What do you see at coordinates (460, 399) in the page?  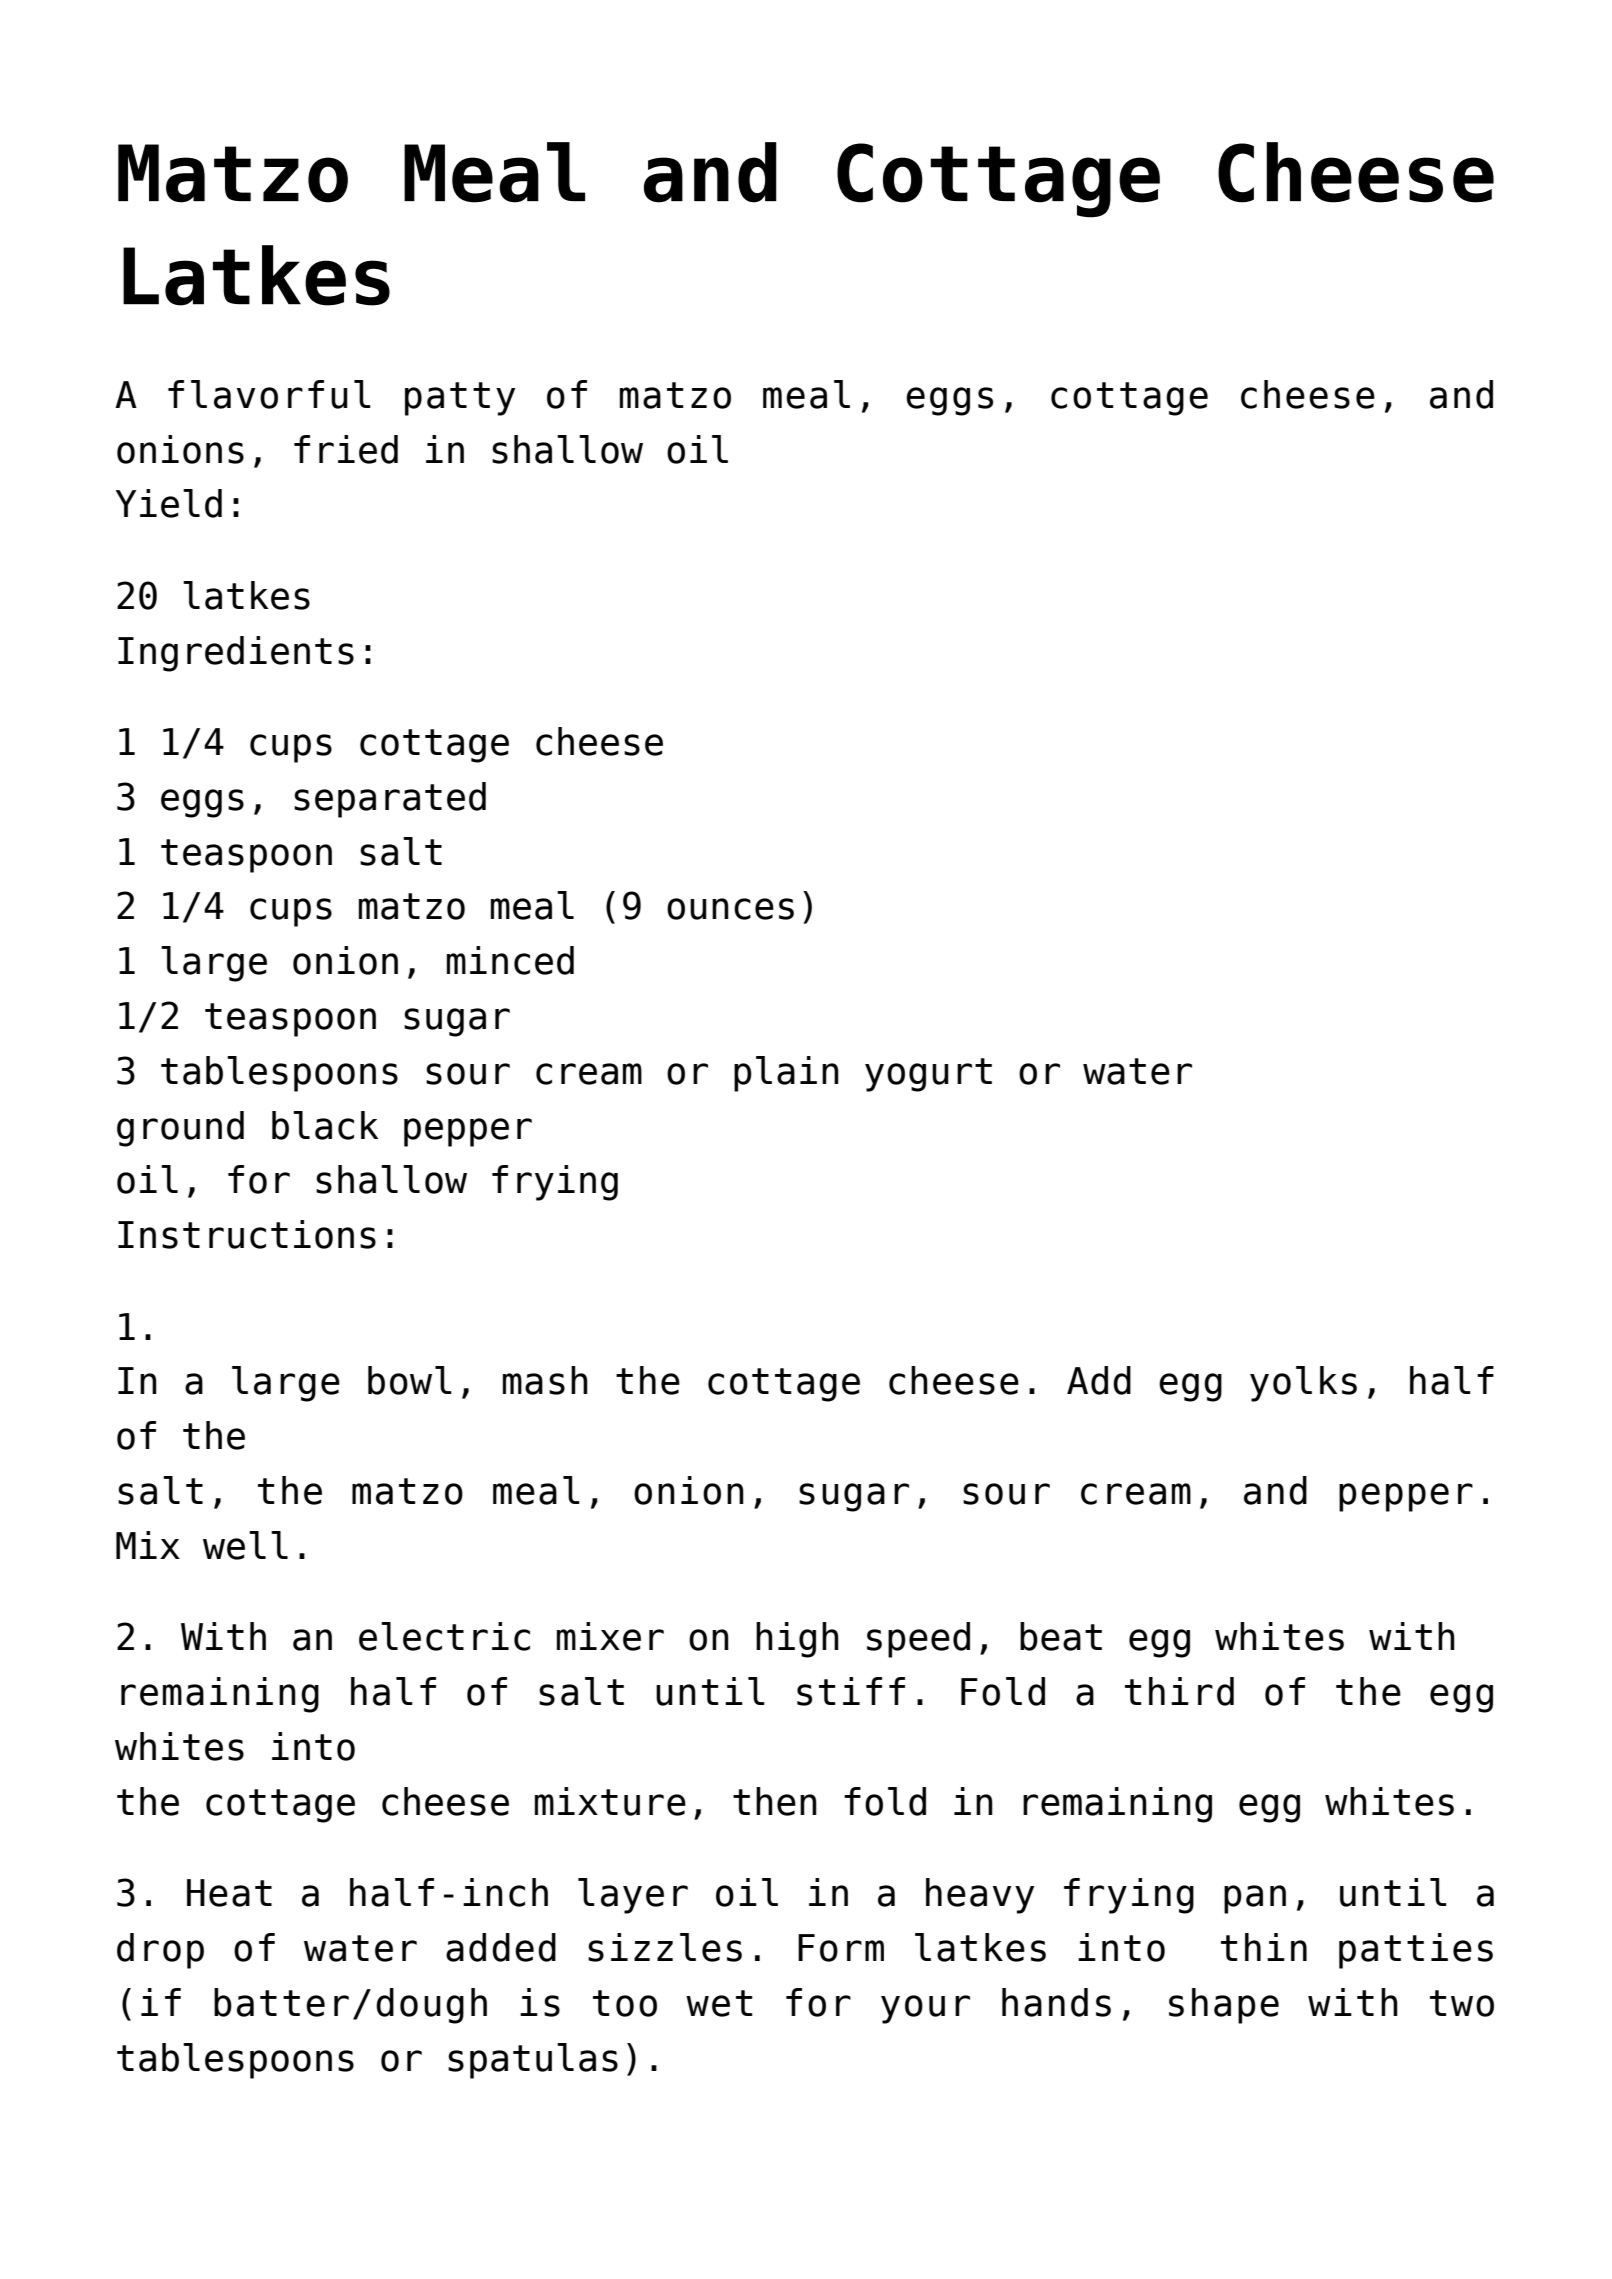 I see `patty` at bounding box center [460, 399].
